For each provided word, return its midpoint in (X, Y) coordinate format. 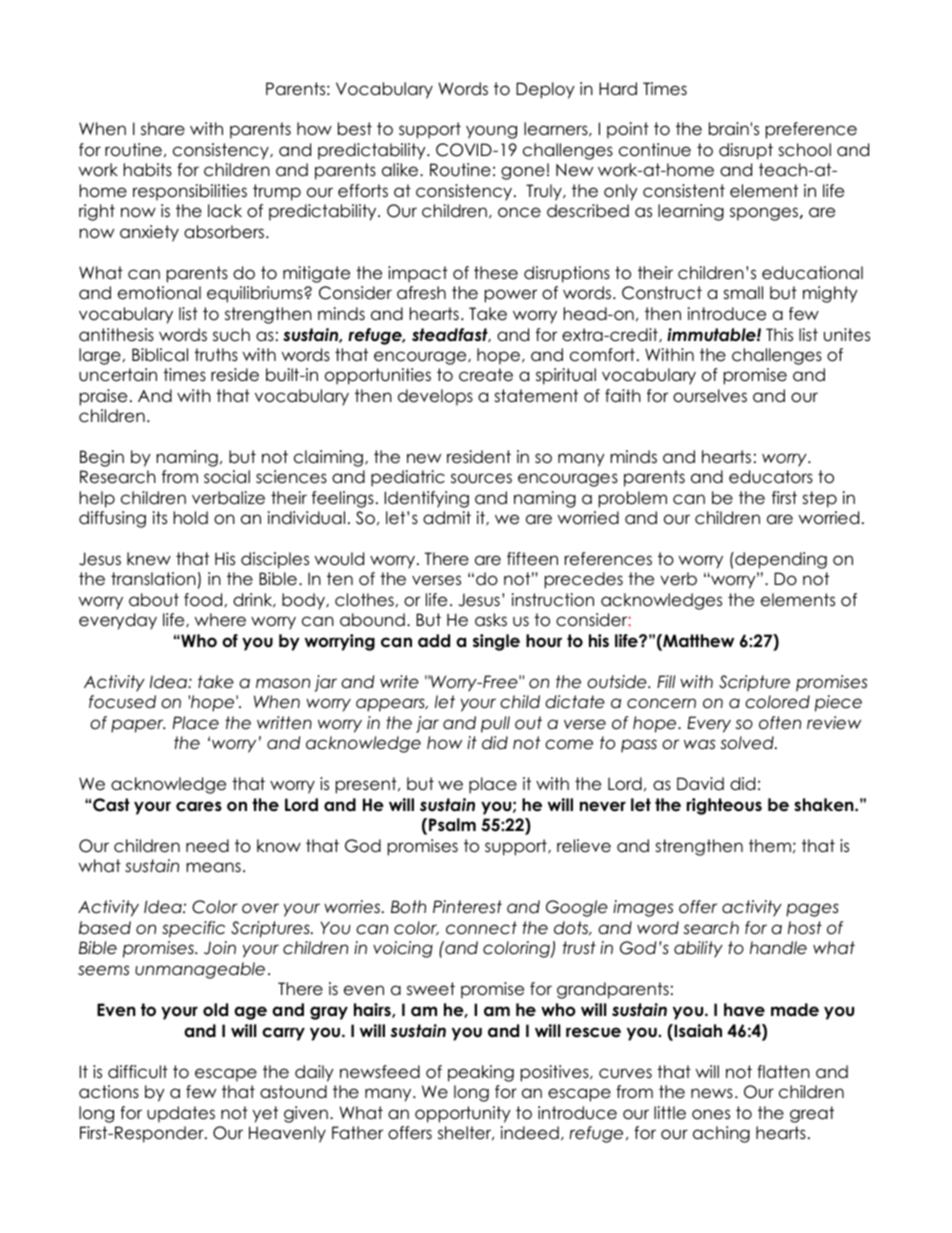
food (203, 600)
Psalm (452, 824)
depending (780, 560)
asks (491, 620)
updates (181, 1114)
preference (811, 130)
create (486, 375)
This (779, 335)
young (491, 132)
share (163, 129)
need (207, 846)
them (770, 846)
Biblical (160, 355)
